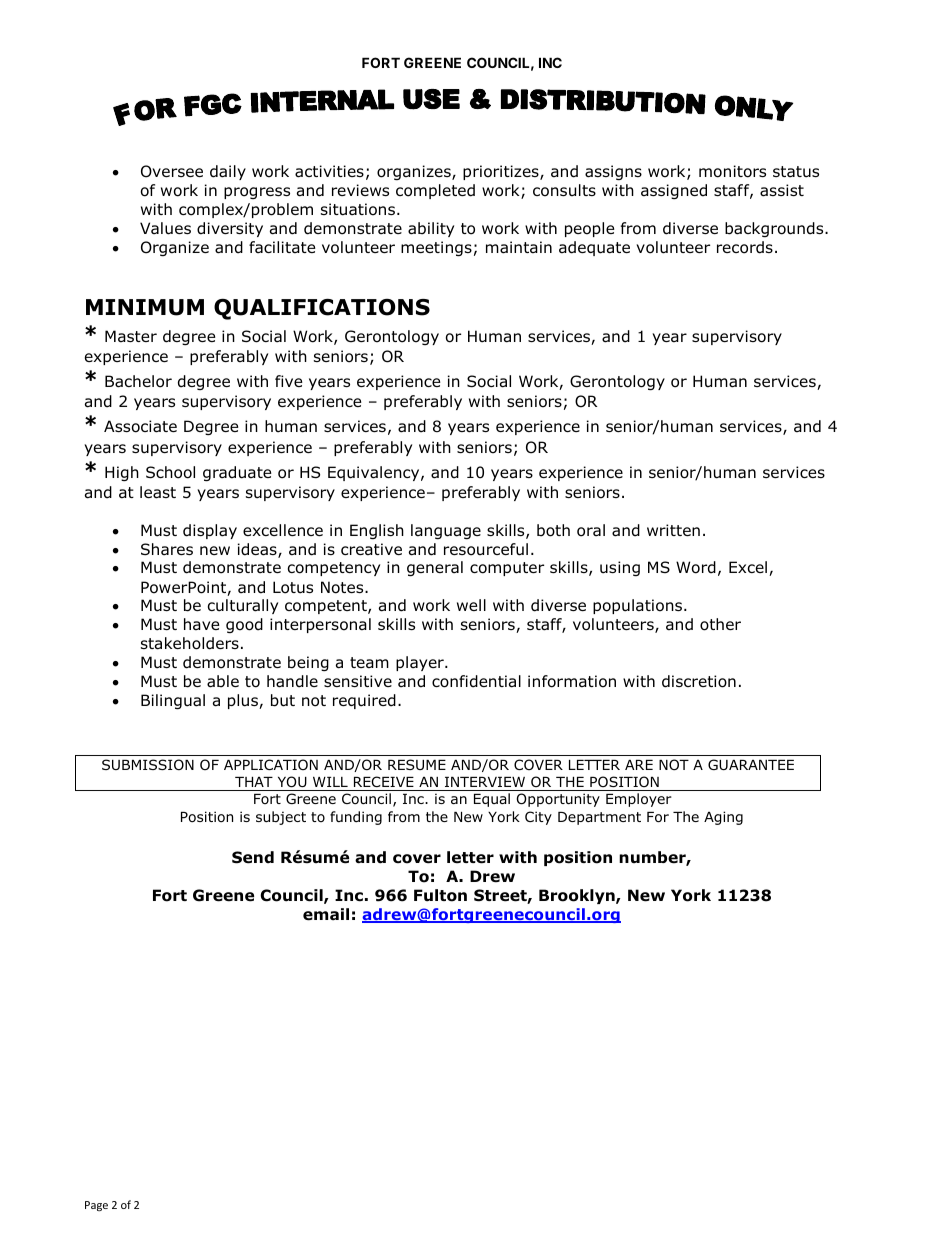 This screenshot has height=1233, width=952. Describe the element at coordinates (440, 895) in the screenshot. I see `Fulton` at that location.
